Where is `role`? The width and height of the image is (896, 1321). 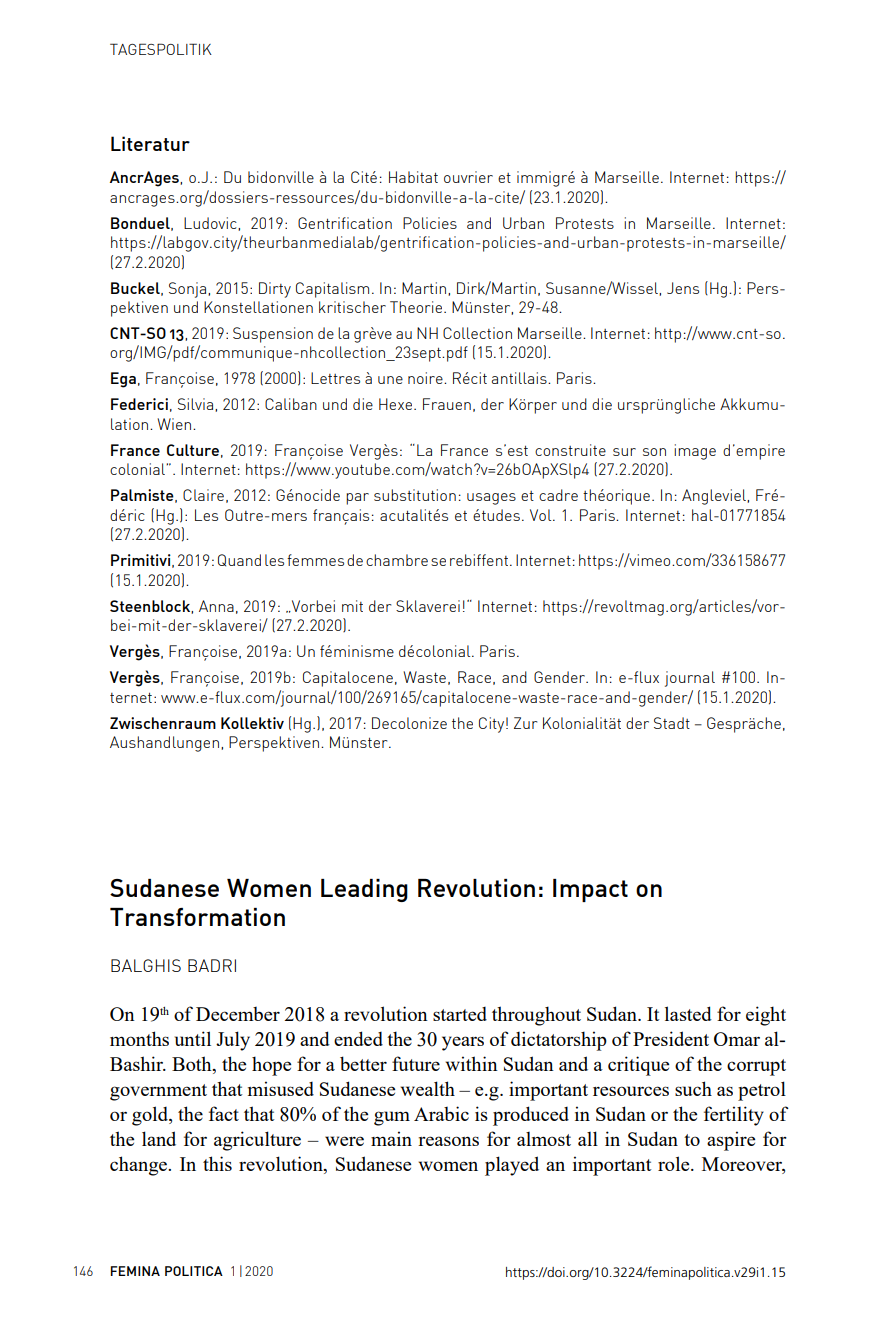 role is located at coordinates (675, 1163).
